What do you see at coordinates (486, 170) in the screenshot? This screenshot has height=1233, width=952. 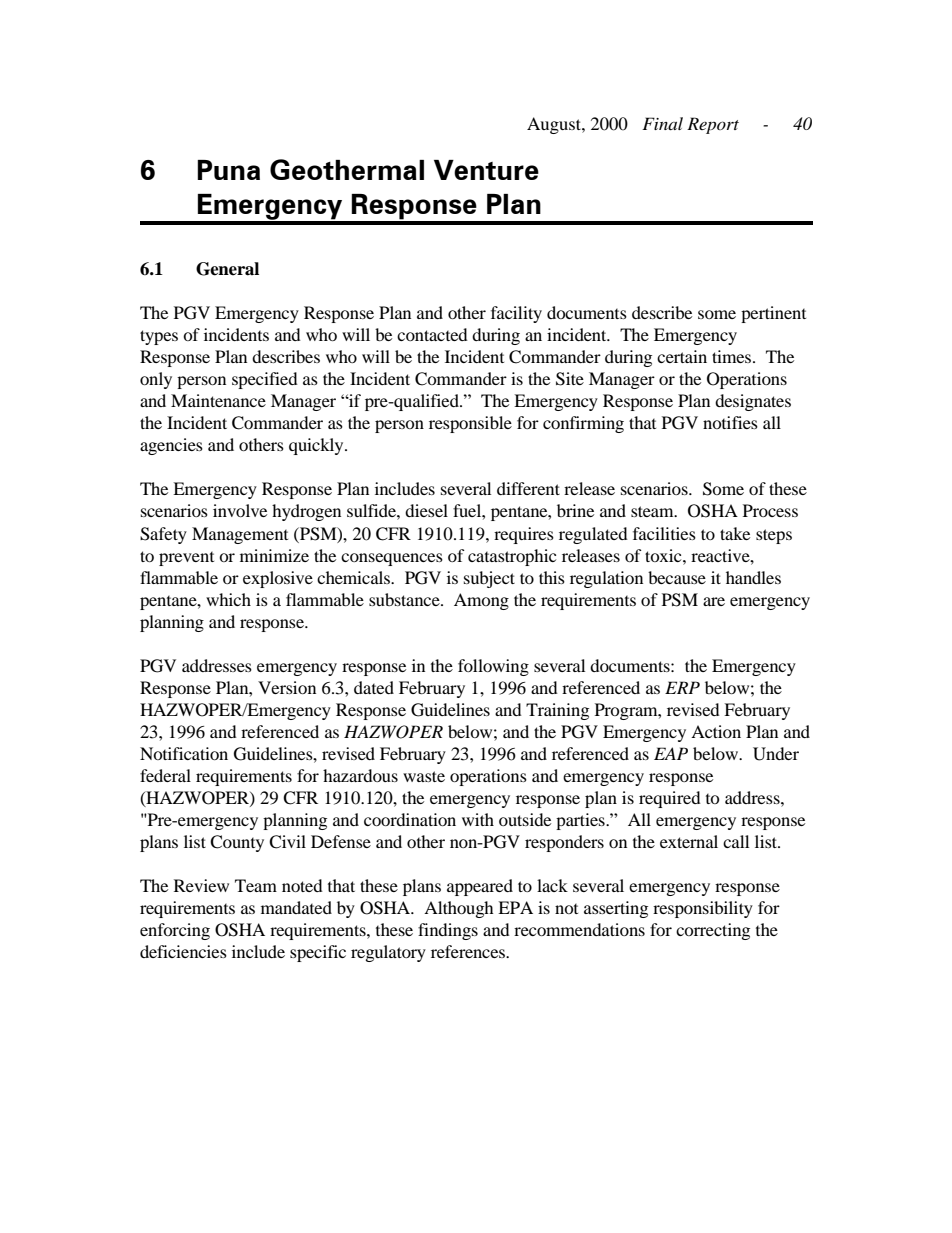 I see `Venture` at bounding box center [486, 170].
